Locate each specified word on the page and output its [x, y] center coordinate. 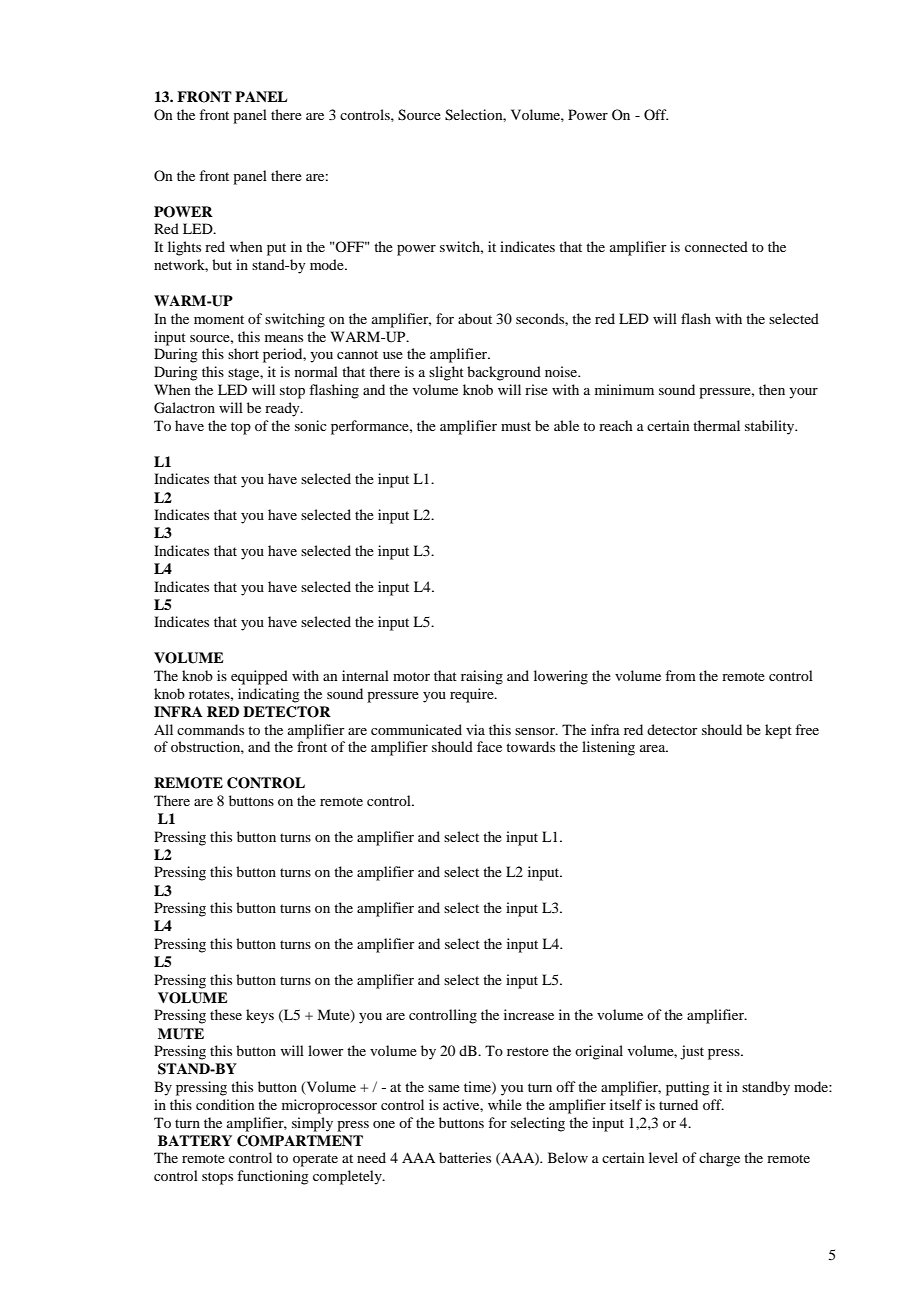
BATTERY [195, 1140]
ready [283, 409]
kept [778, 731]
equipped [259, 677]
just [692, 1052]
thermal [716, 425]
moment [219, 319]
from [680, 675]
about [475, 318]
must [516, 426]
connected [716, 246]
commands [210, 729]
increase [529, 1014]
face [489, 746]
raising [482, 677]
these [226, 1014]
